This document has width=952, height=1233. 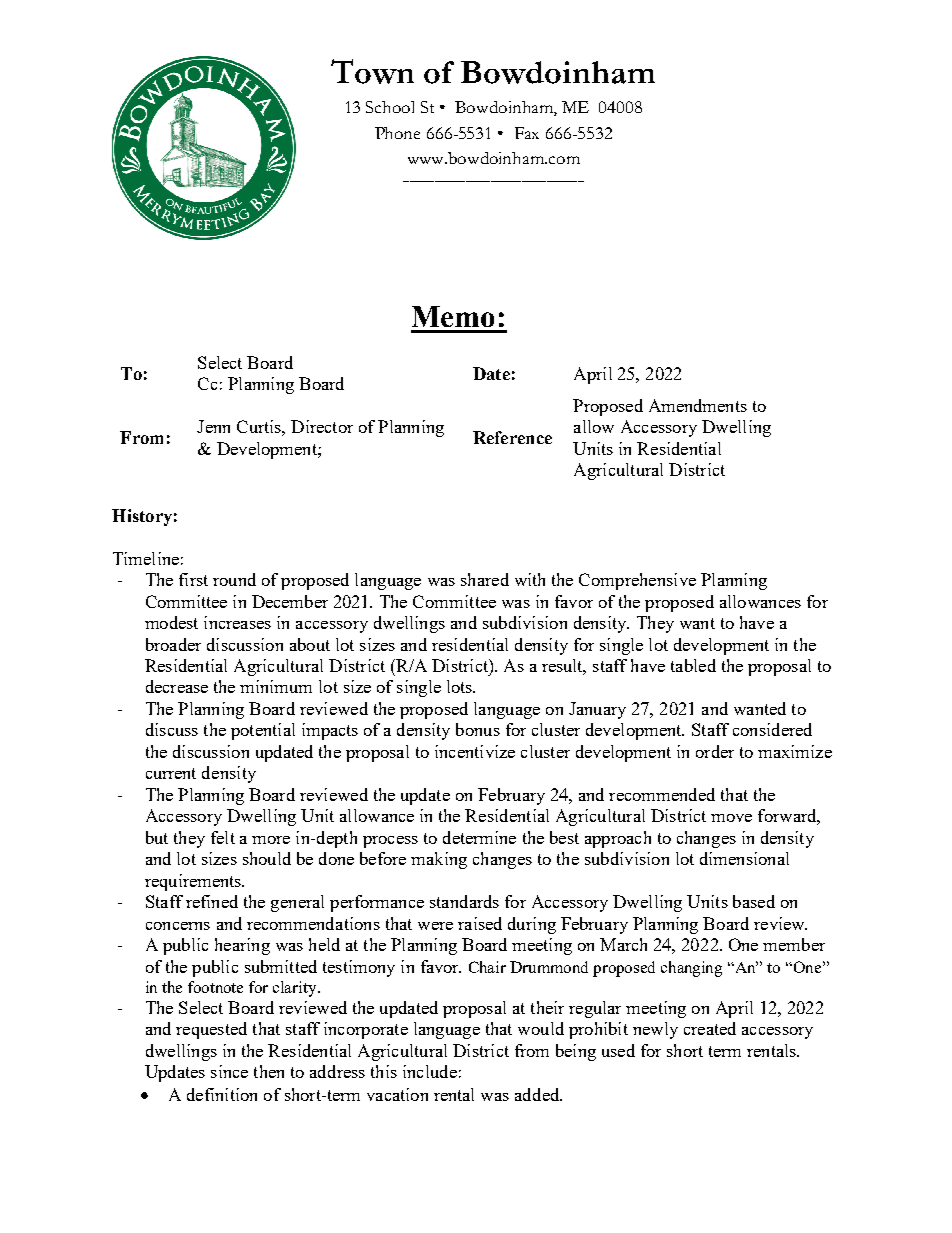 I want to click on Reference, so click(x=512, y=437).
